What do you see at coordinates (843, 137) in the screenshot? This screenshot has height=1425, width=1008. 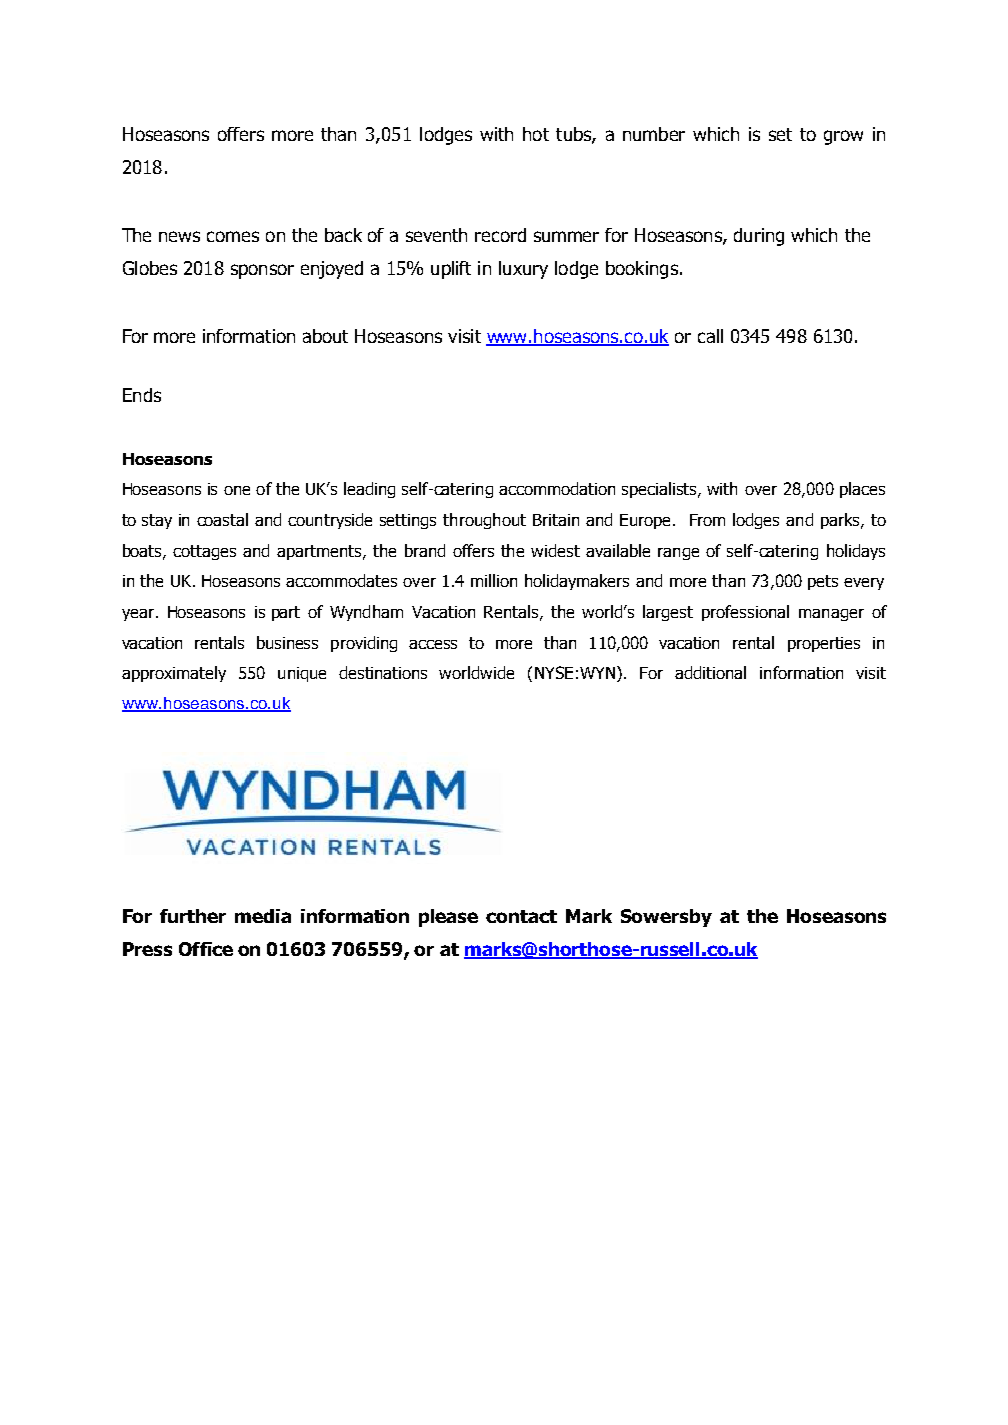 I see `grow` at bounding box center [843, 137].
